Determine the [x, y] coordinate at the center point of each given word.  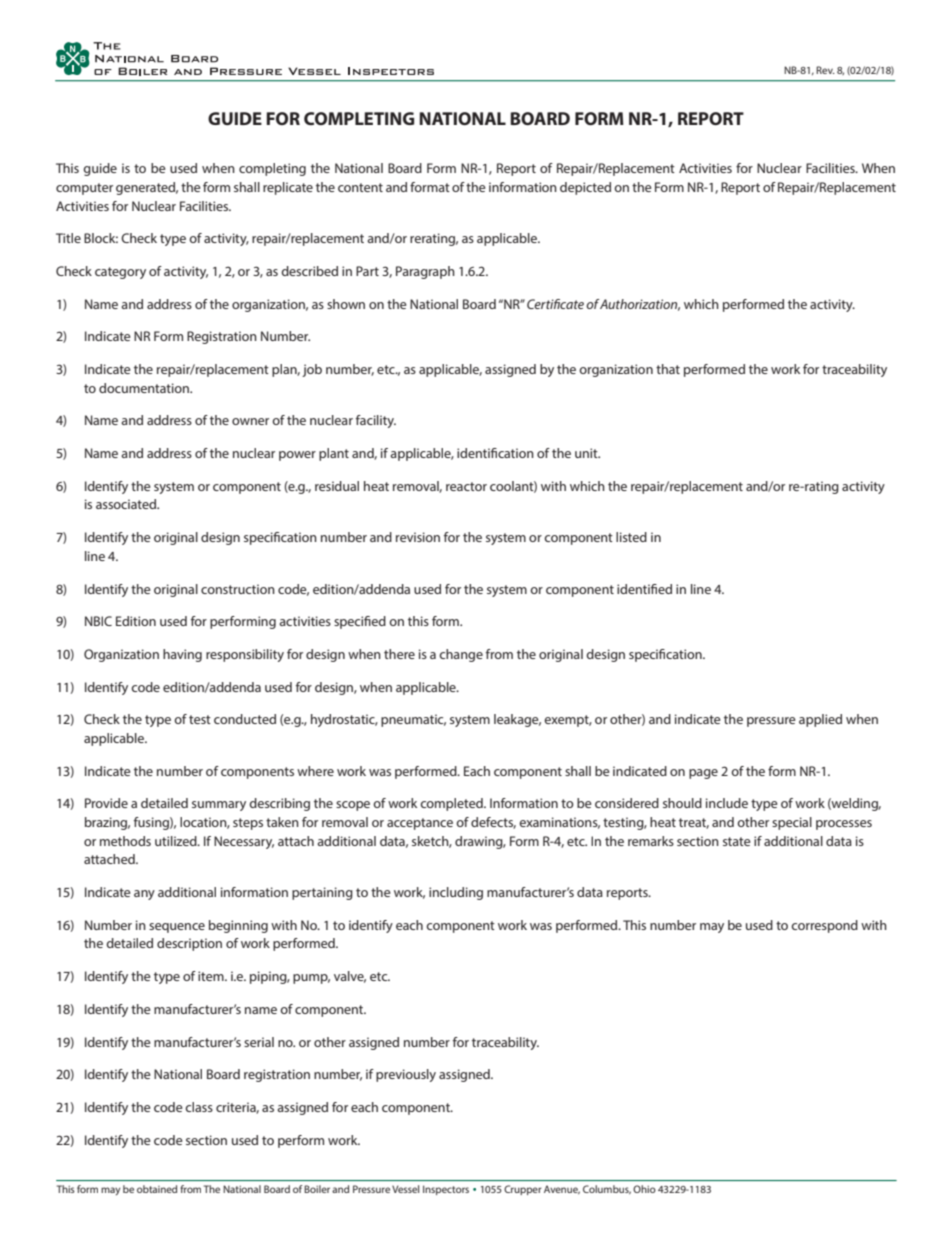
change [461, 655]
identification [495, 453]
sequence [177, 928]
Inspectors [446, 1190]
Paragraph [425, 272]
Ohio [644, 1189]
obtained [157, 1189]
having [182, 655]
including [456, 893]
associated [127, 504]
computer [84, 189]
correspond [824, 926]
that [668, 369]
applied [820, 720]
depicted [585, 188]
